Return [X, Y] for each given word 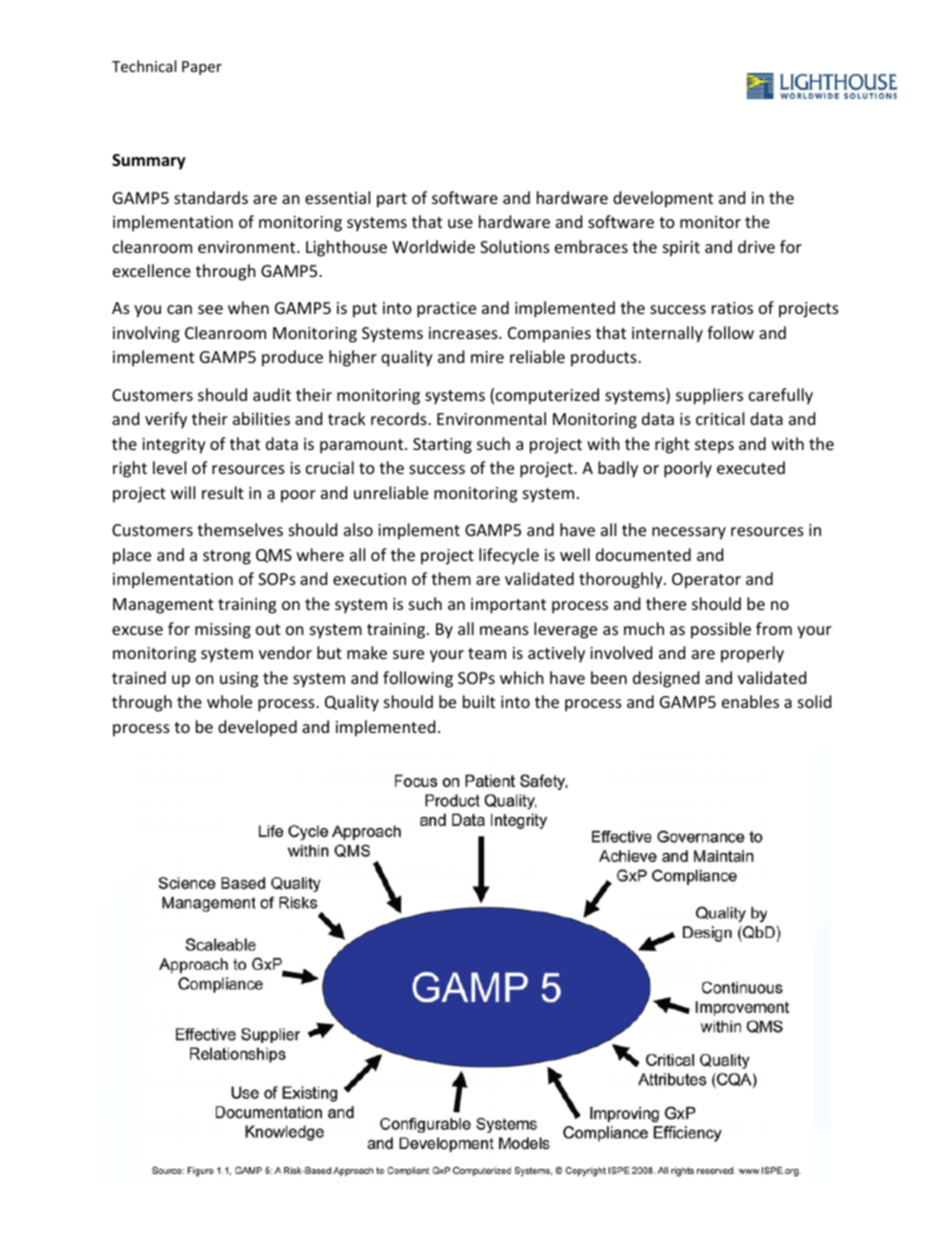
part [392, 200]
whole [229, 701]
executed [751, 467]
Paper [202, 68]
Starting [442, 446]
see [210, 309]
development [663, 199]
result [223, 492]
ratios [732, 308]
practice [446, 310]
